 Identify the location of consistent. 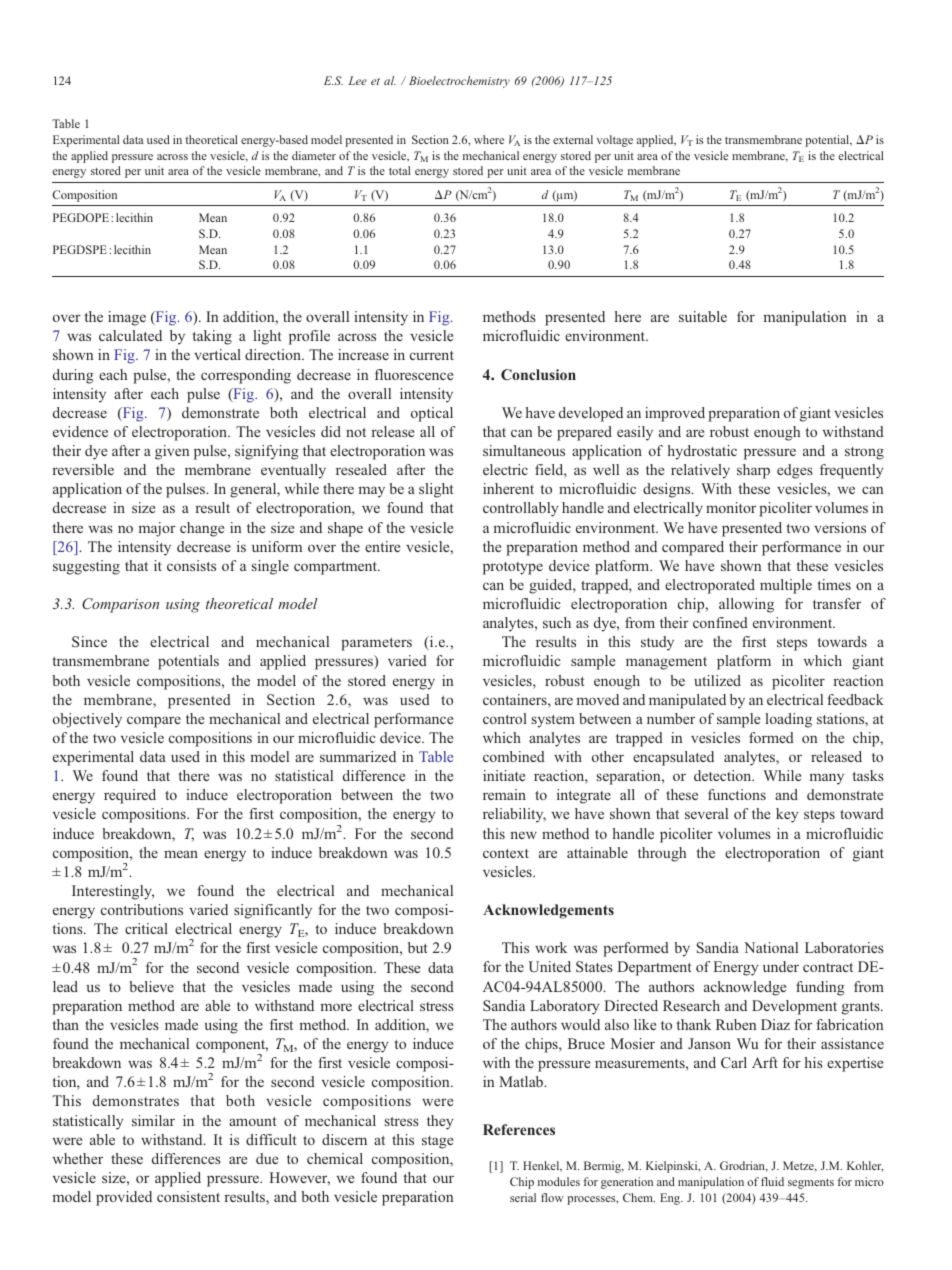
(188, 1196).
